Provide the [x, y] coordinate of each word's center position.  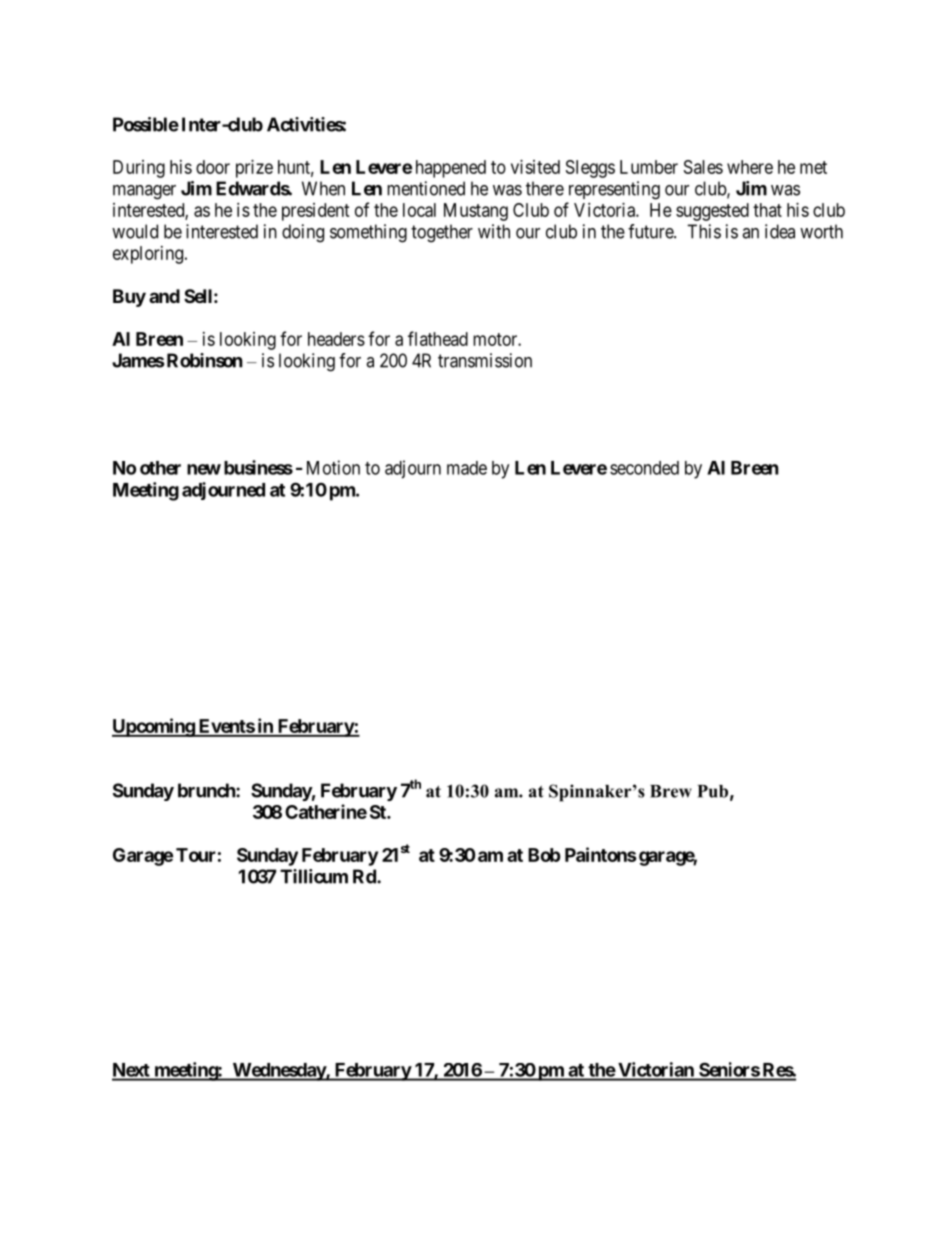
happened [451, 169]
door [213, 167]
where [750, 167]
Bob [544, 855]
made [467, 468]
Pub [712, 791]
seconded [644, 468]
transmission [485, 360]
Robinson [205, 360]
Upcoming [154, 727]
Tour [196, 855]
